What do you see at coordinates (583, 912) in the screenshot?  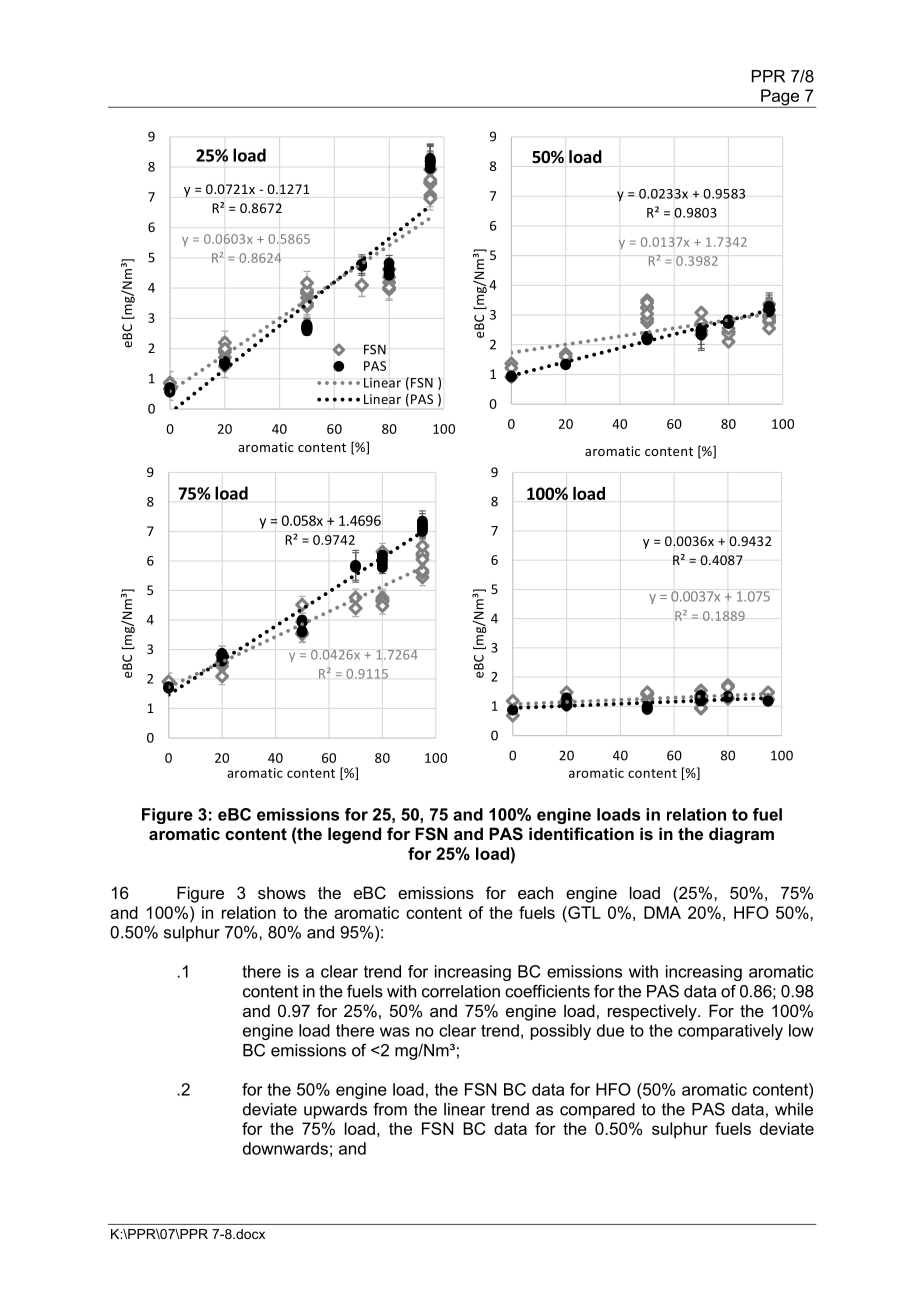 I see `GTL` at bounding box center [583, 912].
